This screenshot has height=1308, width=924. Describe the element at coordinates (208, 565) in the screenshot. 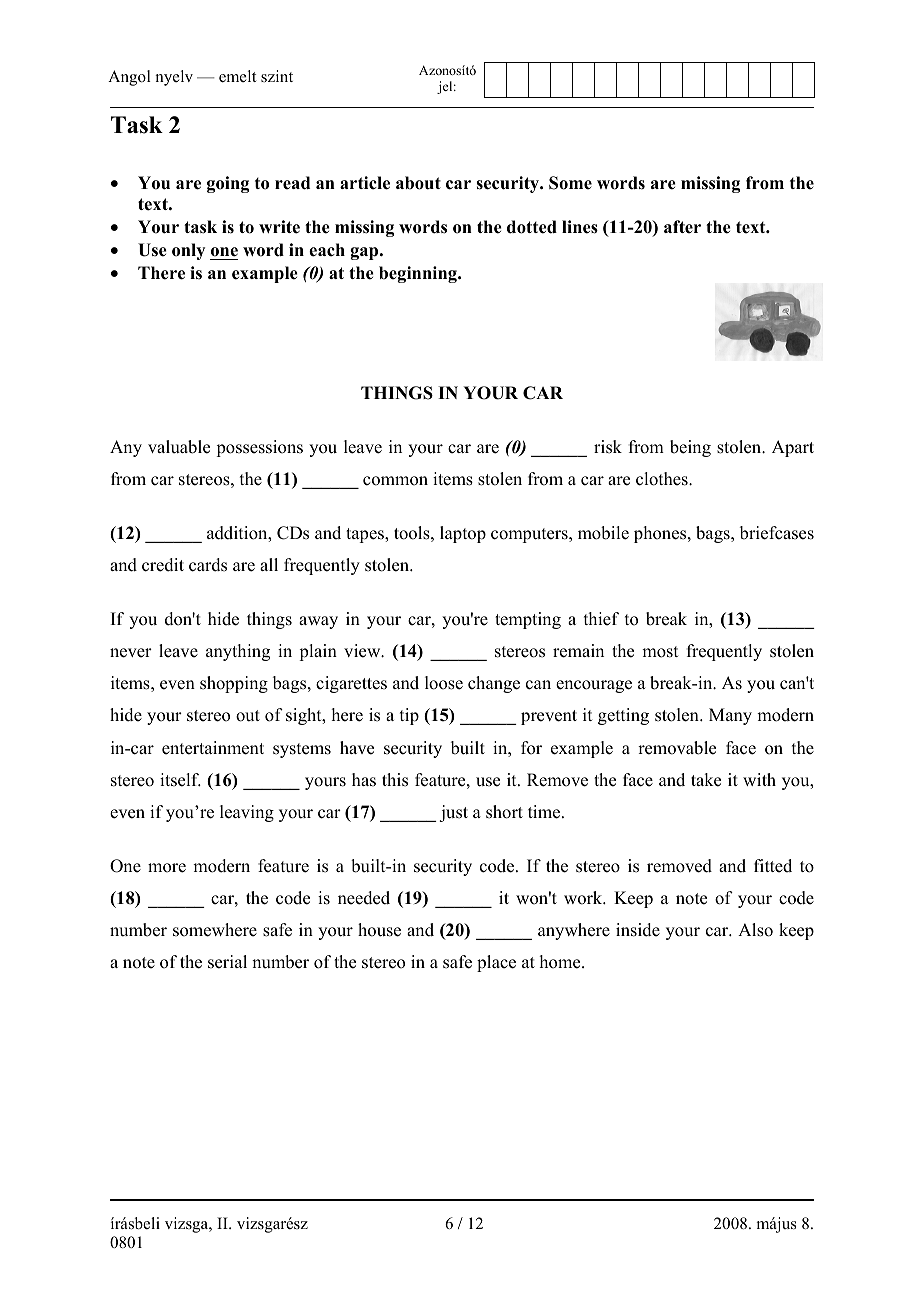

I see `cards` at that location.
